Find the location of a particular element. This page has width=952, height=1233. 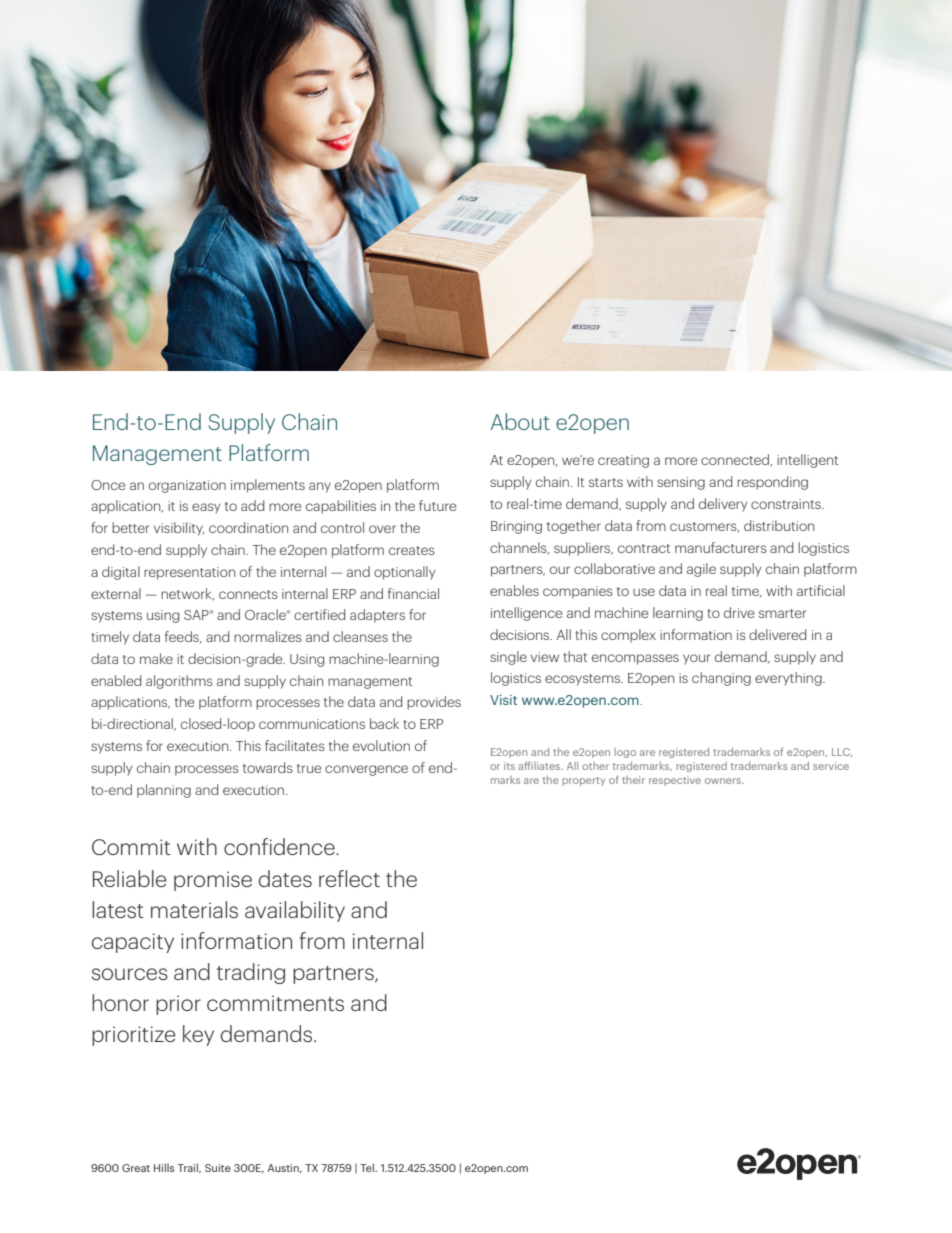

agile is located at coordinates (701, 570).
